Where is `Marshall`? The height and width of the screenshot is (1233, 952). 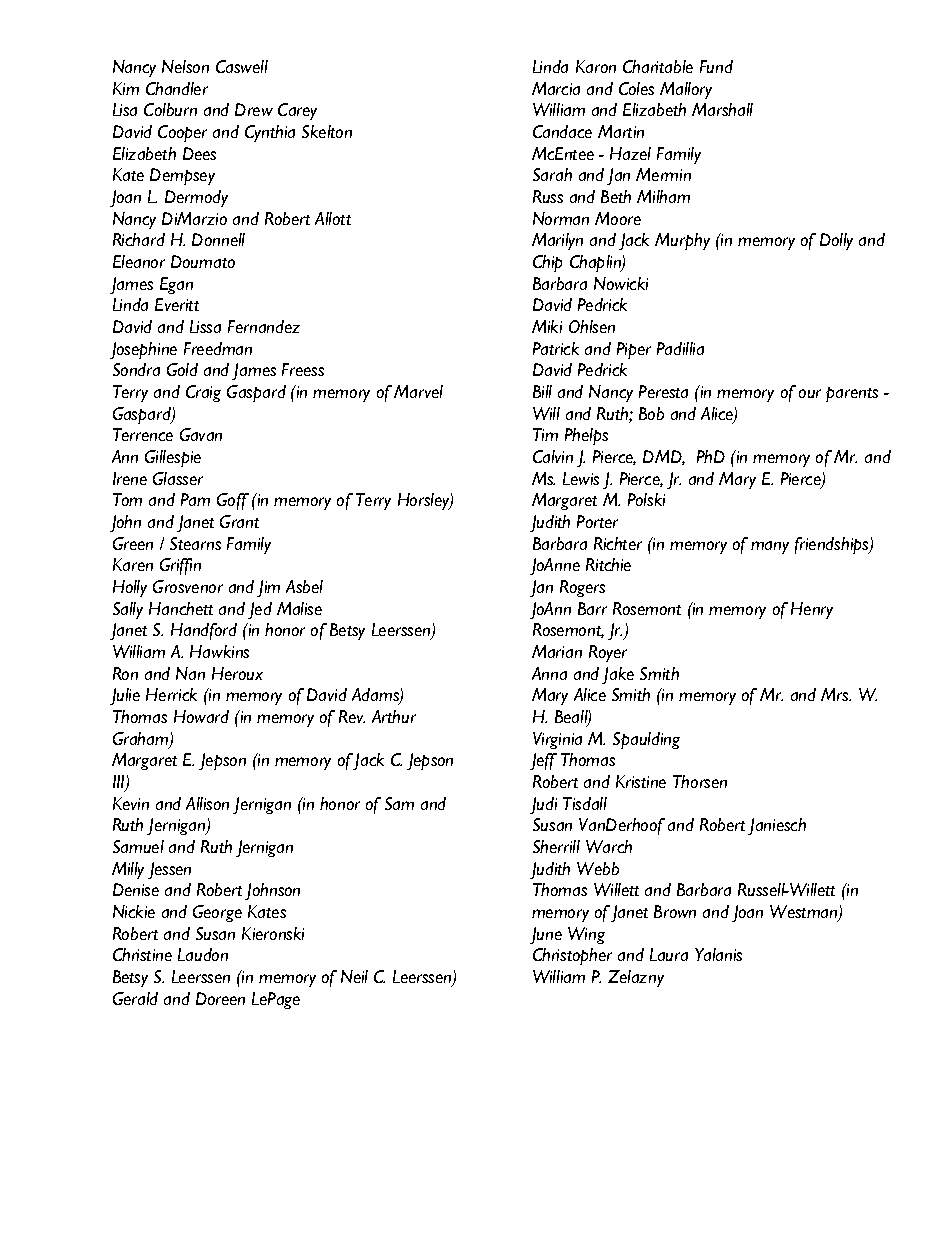 Marshall is located at coordinates (722, 109).
